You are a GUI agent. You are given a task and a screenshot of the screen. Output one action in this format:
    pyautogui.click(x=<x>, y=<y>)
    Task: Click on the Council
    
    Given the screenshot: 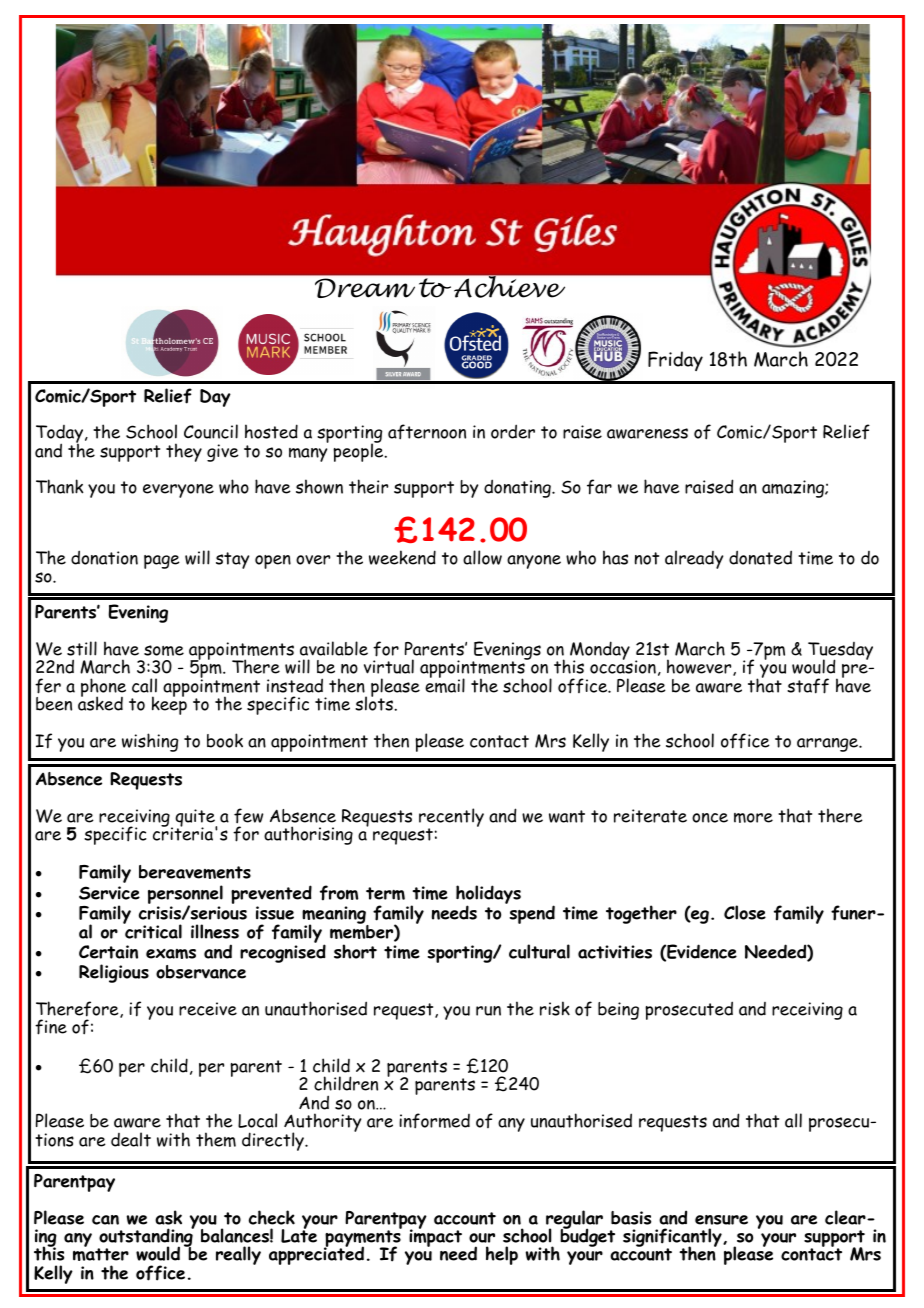 What is the action you would take?
    pyautogui.click(x=211, y=431)
